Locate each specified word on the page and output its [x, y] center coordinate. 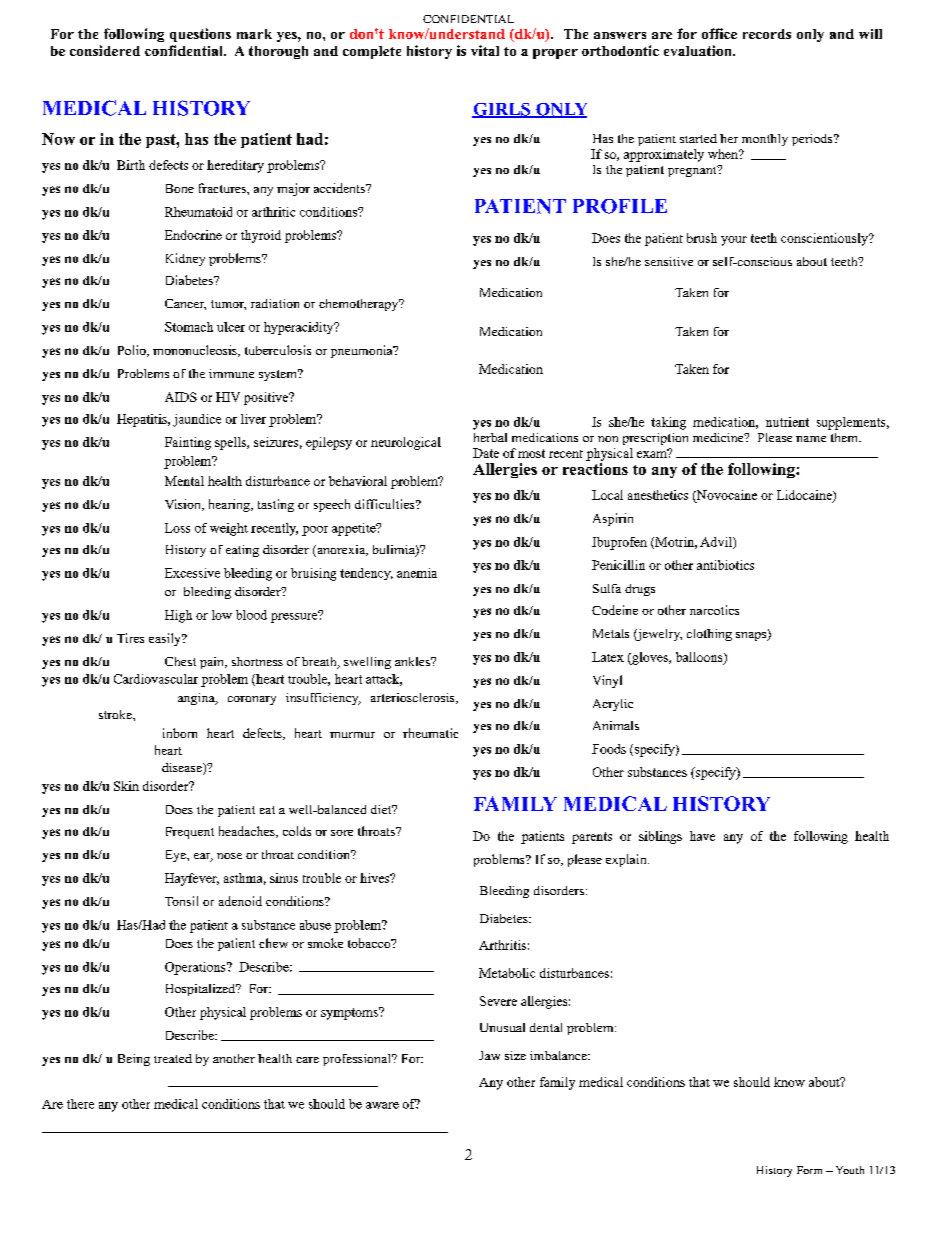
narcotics [714, 610]
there [80, 1104]
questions [200, 35]
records [767, 34]
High [178, 616]
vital [485, 50]
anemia [417, 573]
